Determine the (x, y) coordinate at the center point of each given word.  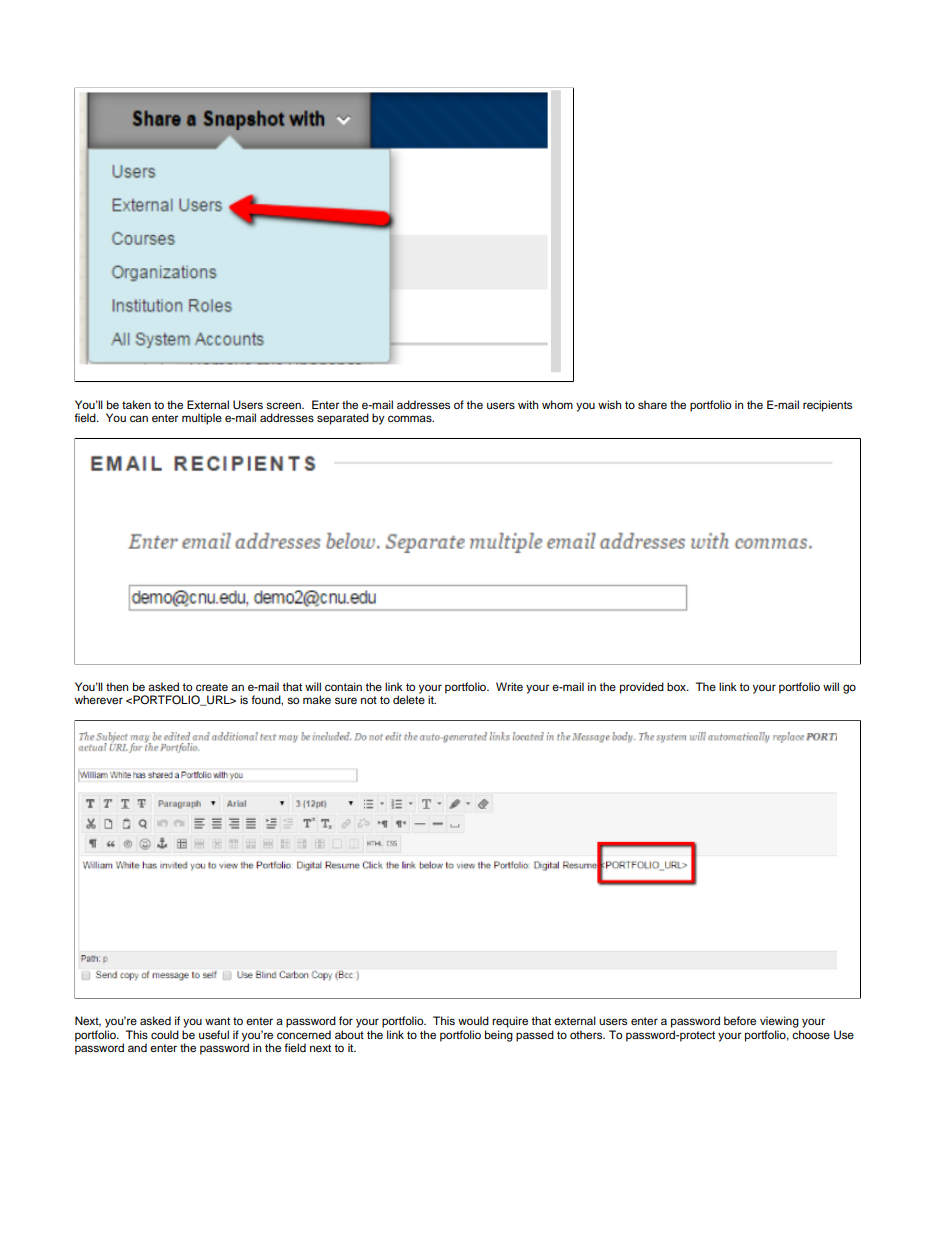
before (740, 1020)
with (528, 404)
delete (409, 699)
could (165, 1034)
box (677, 686)
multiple (202, 419)
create (212, 687)
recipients (827, 406)
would (473, 1020)
